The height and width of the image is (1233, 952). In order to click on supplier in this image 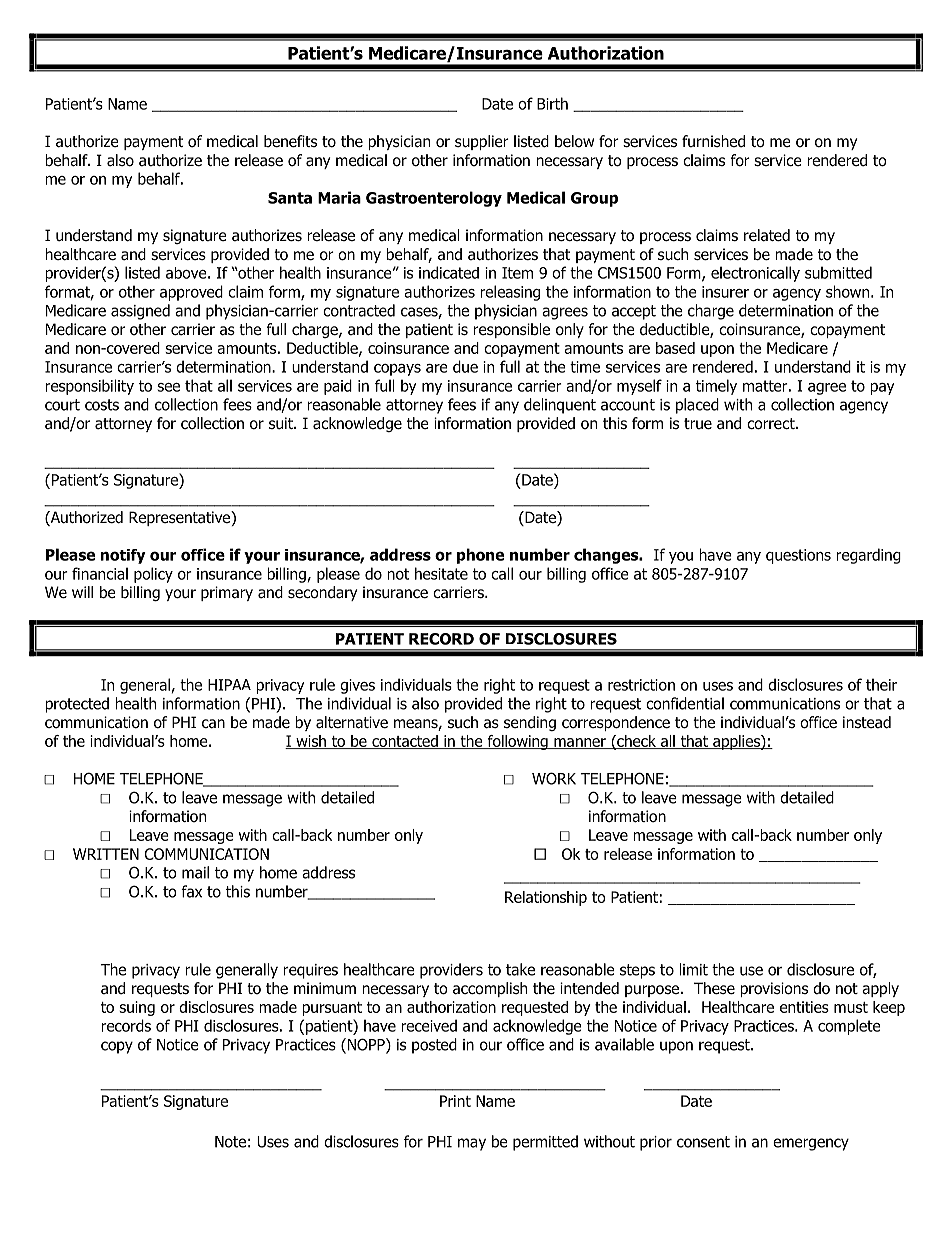, I will do `click(482, 142)`.
